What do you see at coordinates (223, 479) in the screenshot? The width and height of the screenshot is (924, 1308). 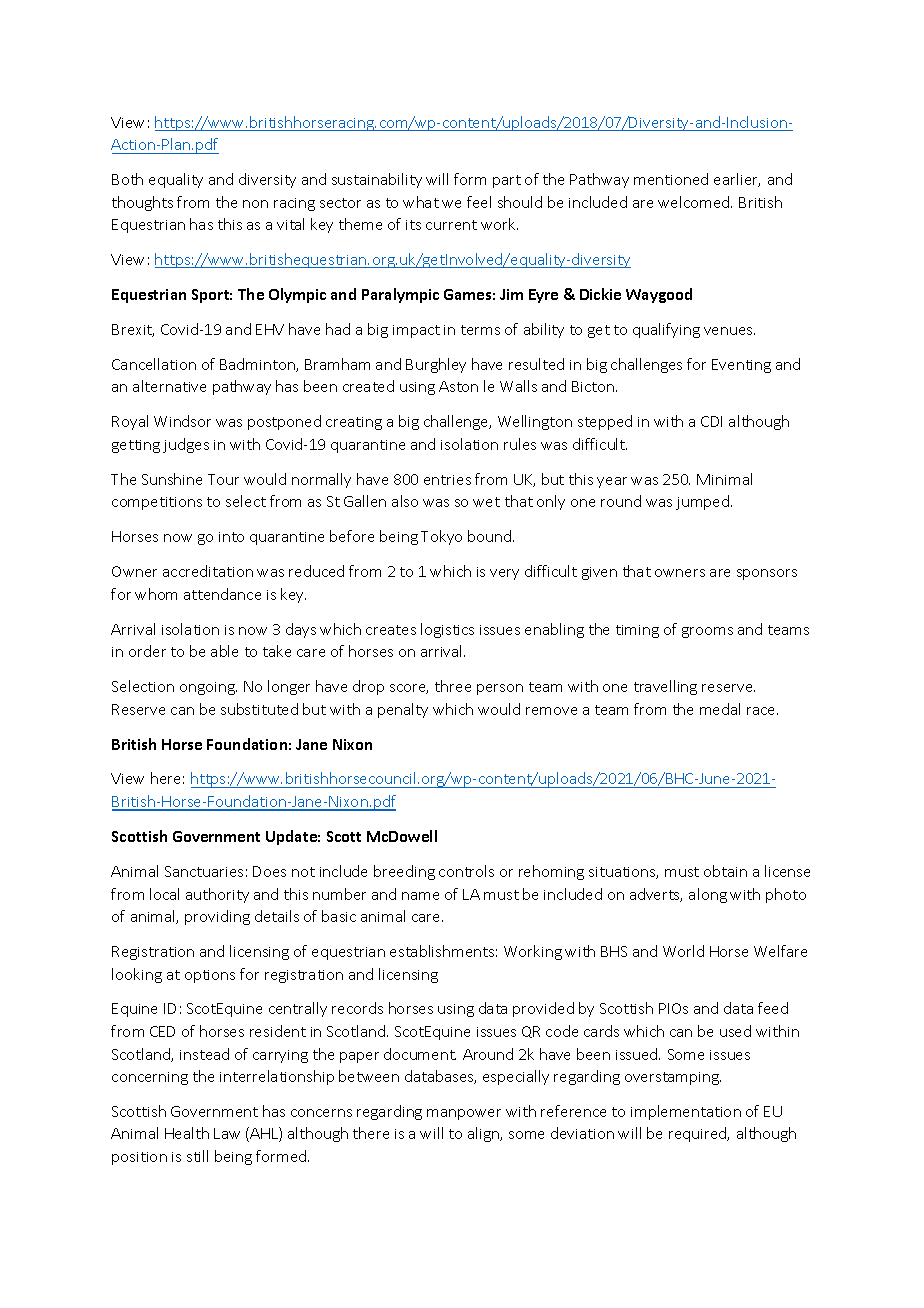 I see `Tour` at bounding box center [223, 479].
